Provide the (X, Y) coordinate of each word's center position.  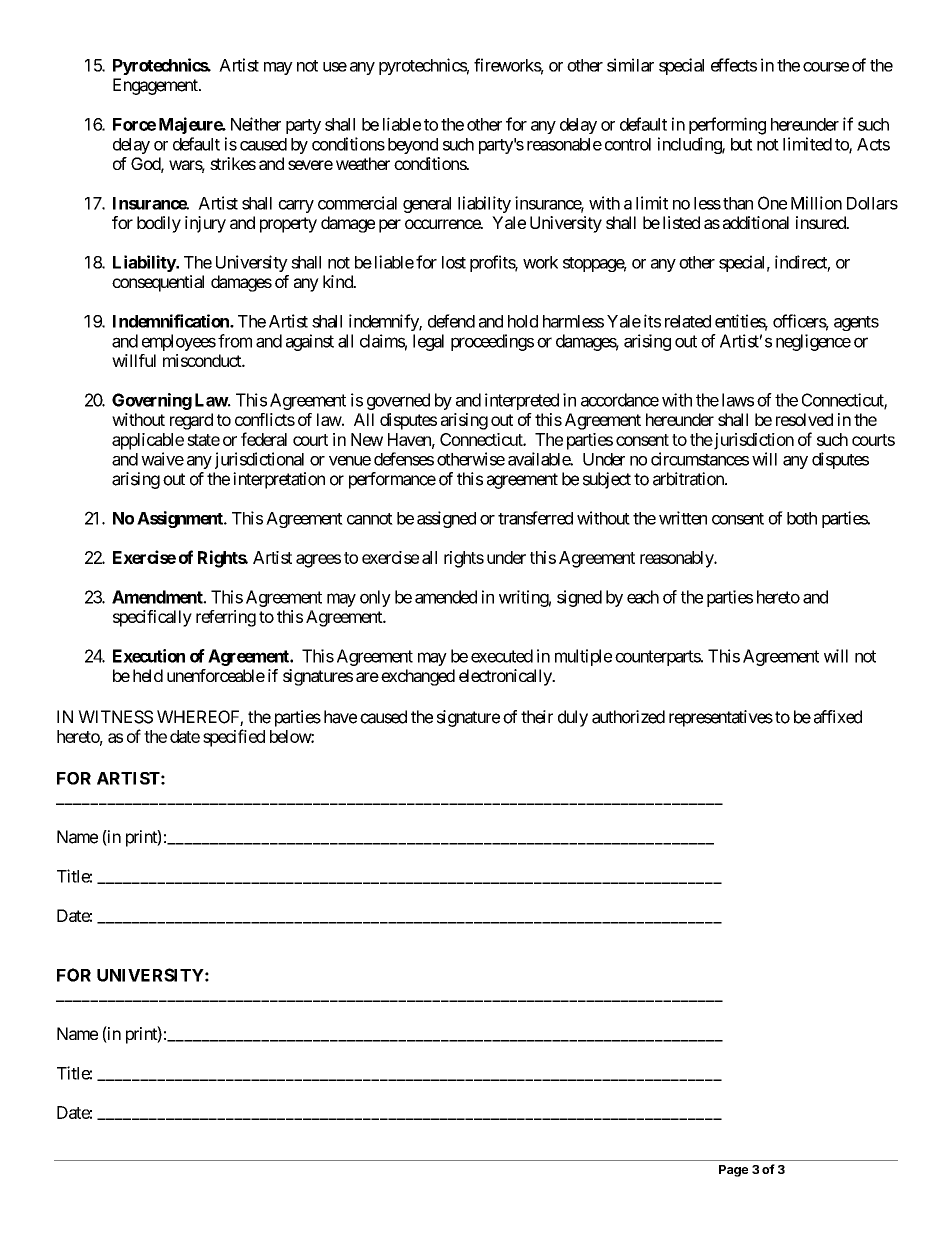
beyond (413, 146)
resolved (804, 419)
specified (234, 738)
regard (191, 421)
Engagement (156, 86)
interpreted (522, 401)
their (537, 717)
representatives (721, 718)
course (826, 67)
